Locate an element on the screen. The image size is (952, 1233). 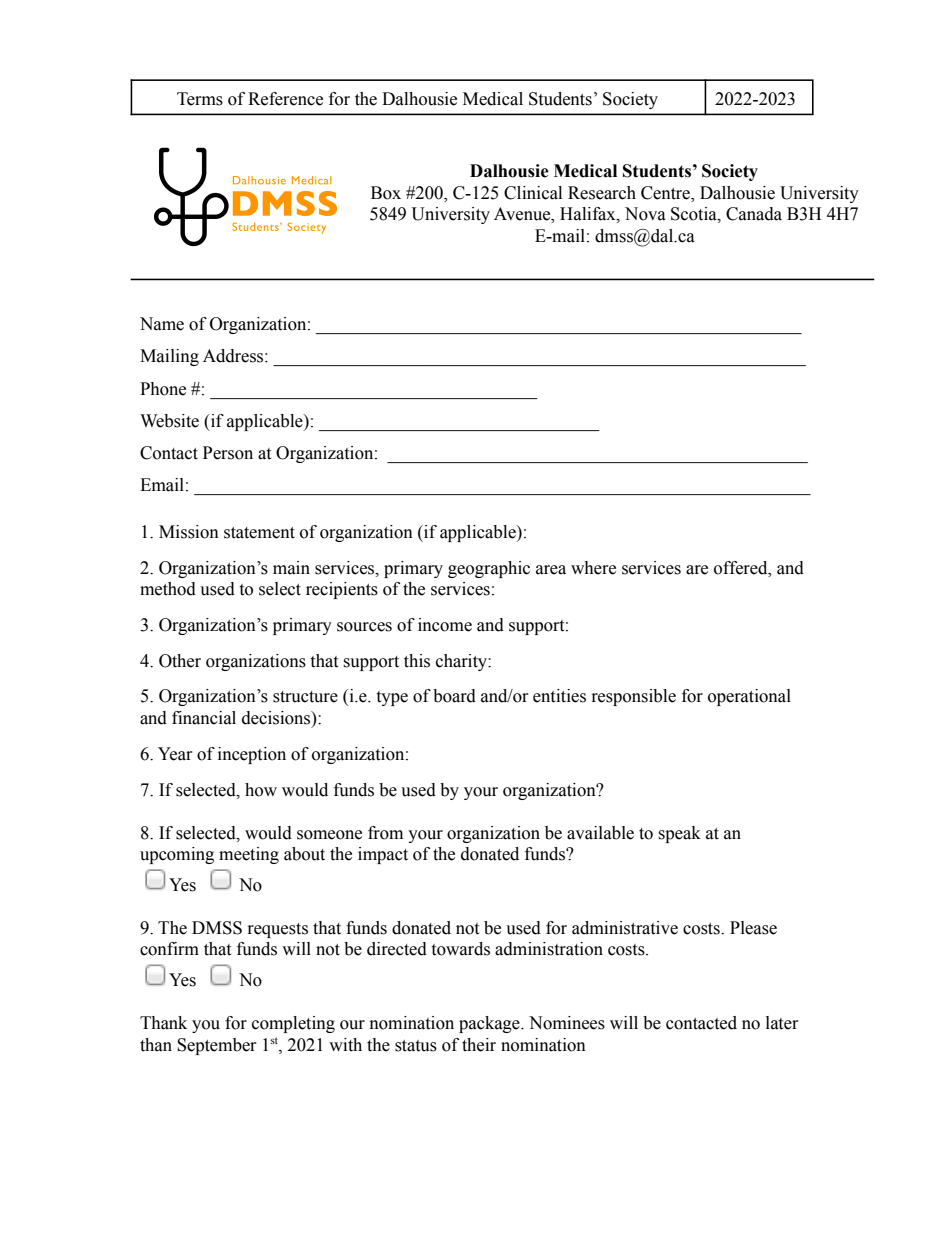
Terms is located at coordinates (200, 99).
